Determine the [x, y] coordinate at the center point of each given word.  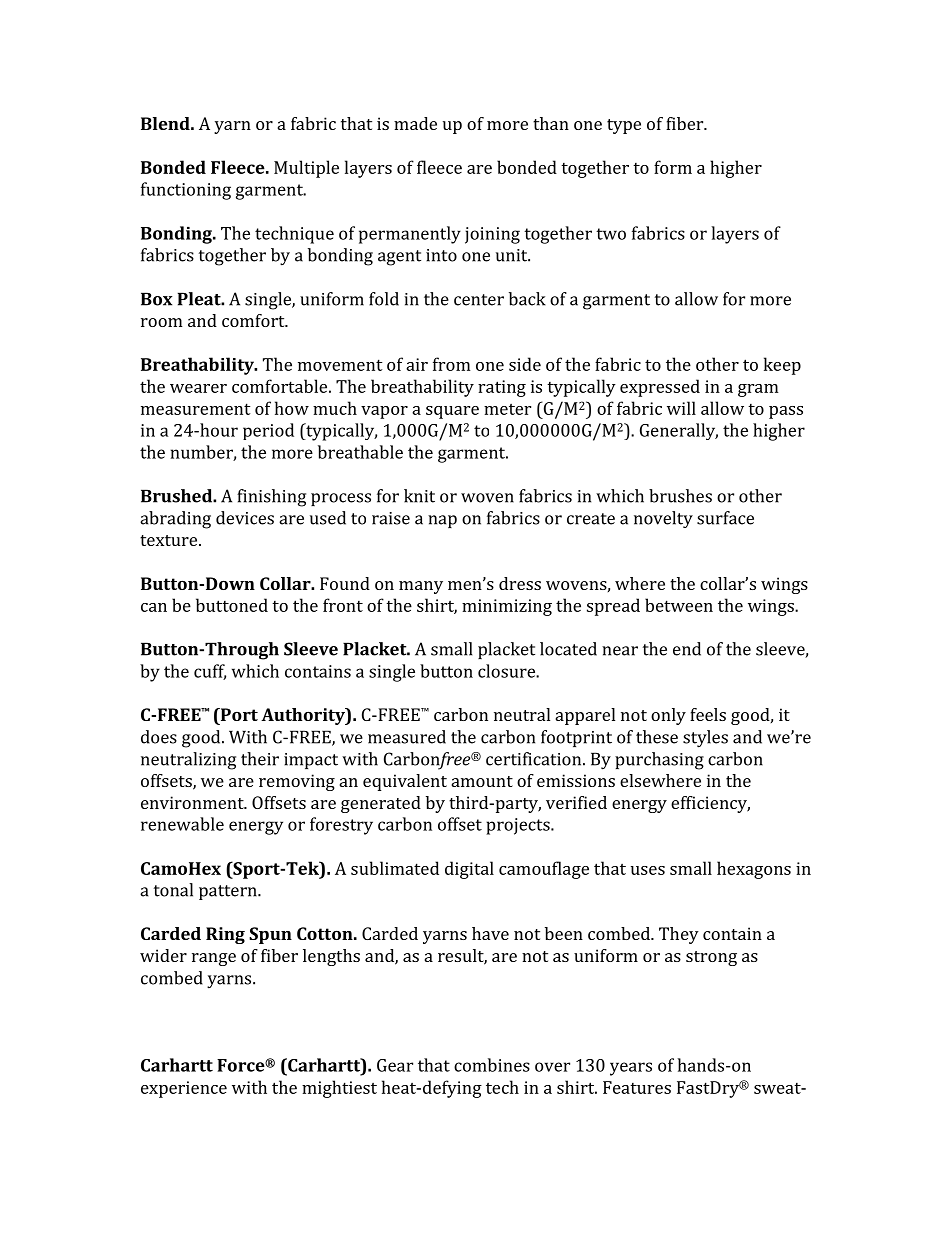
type [624, 126]
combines [492, 1065]
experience [184, 1089]
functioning [186, 191]
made [415, 123]
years [631, 1069]
